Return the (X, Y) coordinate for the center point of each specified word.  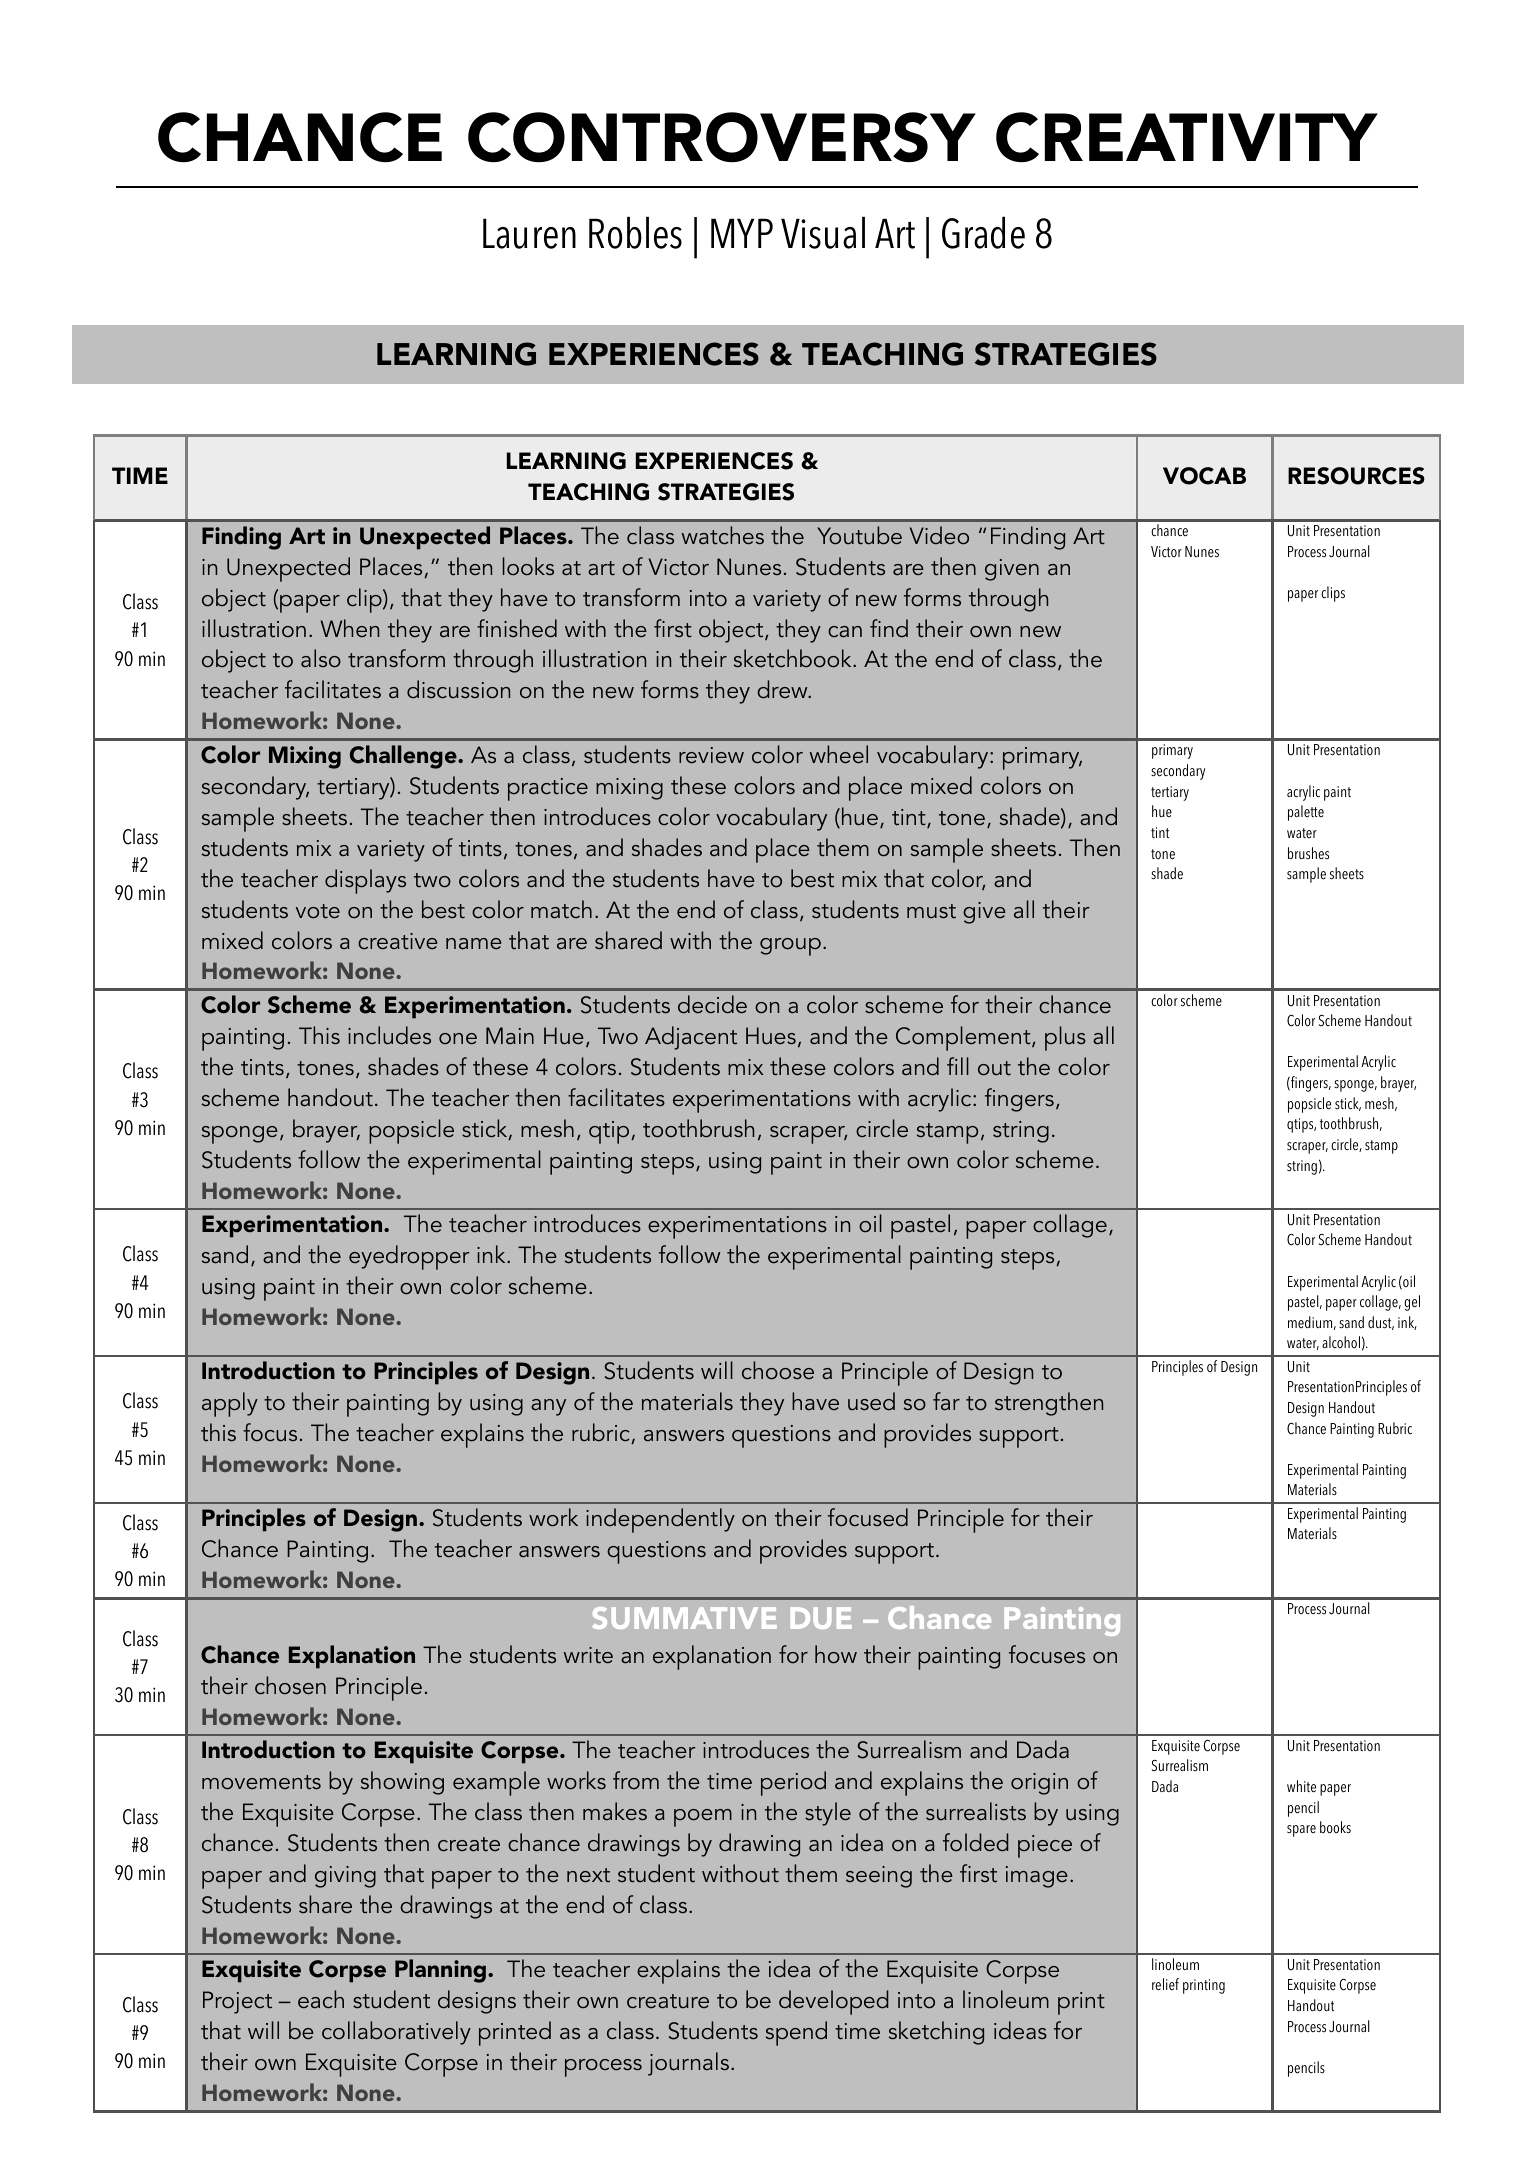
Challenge (404, 757)
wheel (839, 754)
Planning (440, 1971)
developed (833, 2002)
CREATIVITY (1187, 137)
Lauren (529, 233)
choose (778, 1370)
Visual (823, 233)
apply (230, 1404)
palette (1306, 813)
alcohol (1341, 1342)
